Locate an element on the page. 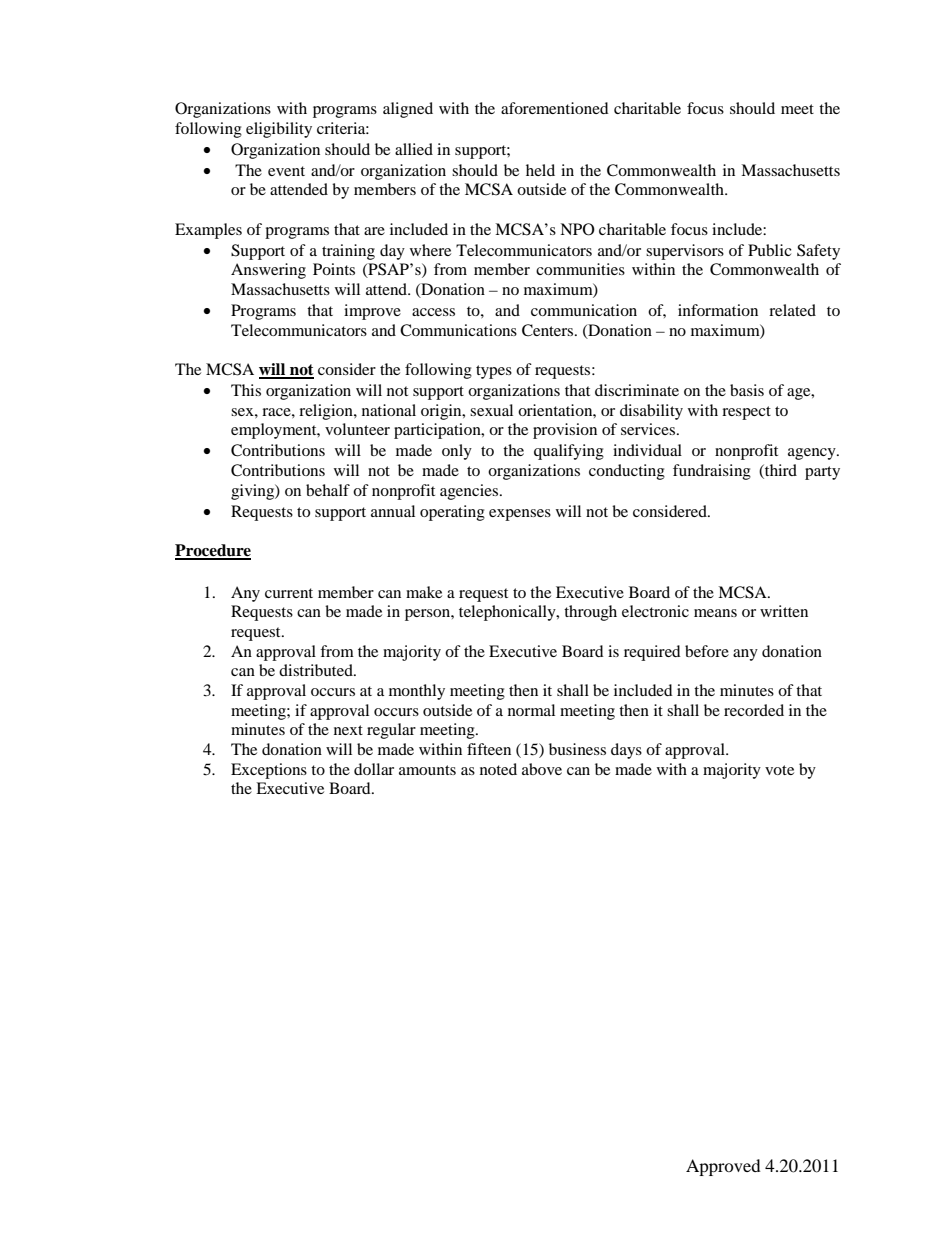 The height and width of the document is (1233, 952). Approved is located at coordinates (723, 1167).
